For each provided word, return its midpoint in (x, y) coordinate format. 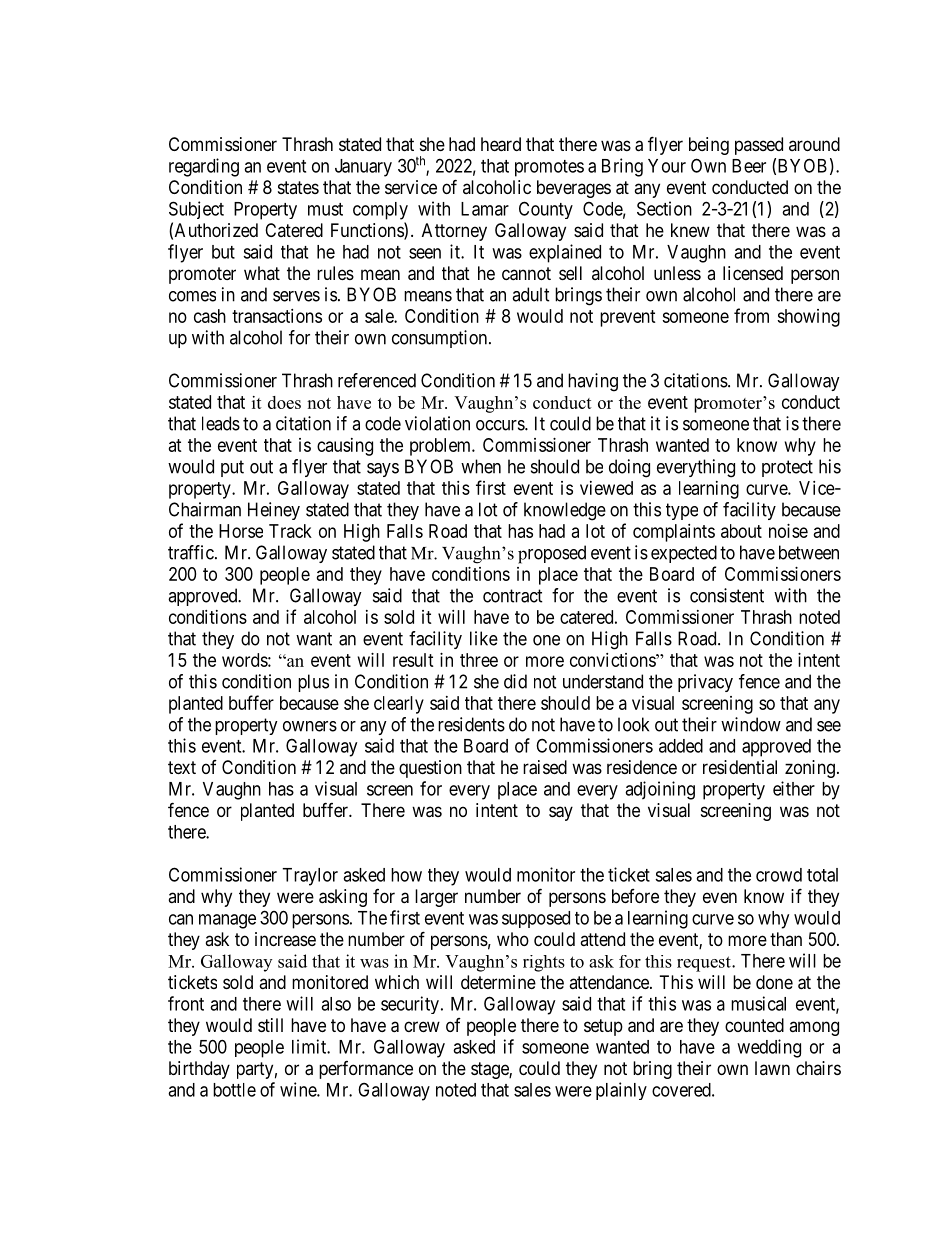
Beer (749, 166)
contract (513, 596)
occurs (501, 425)
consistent (727, 595)
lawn (772, 1068)
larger (436, 898)
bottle (234, 1090)
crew (422, 1026)
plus (313, 683)
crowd (779, 875)
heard (501, 144)
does (284, 402)
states (298, 187)
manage (227, 921)
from (751, 315)
